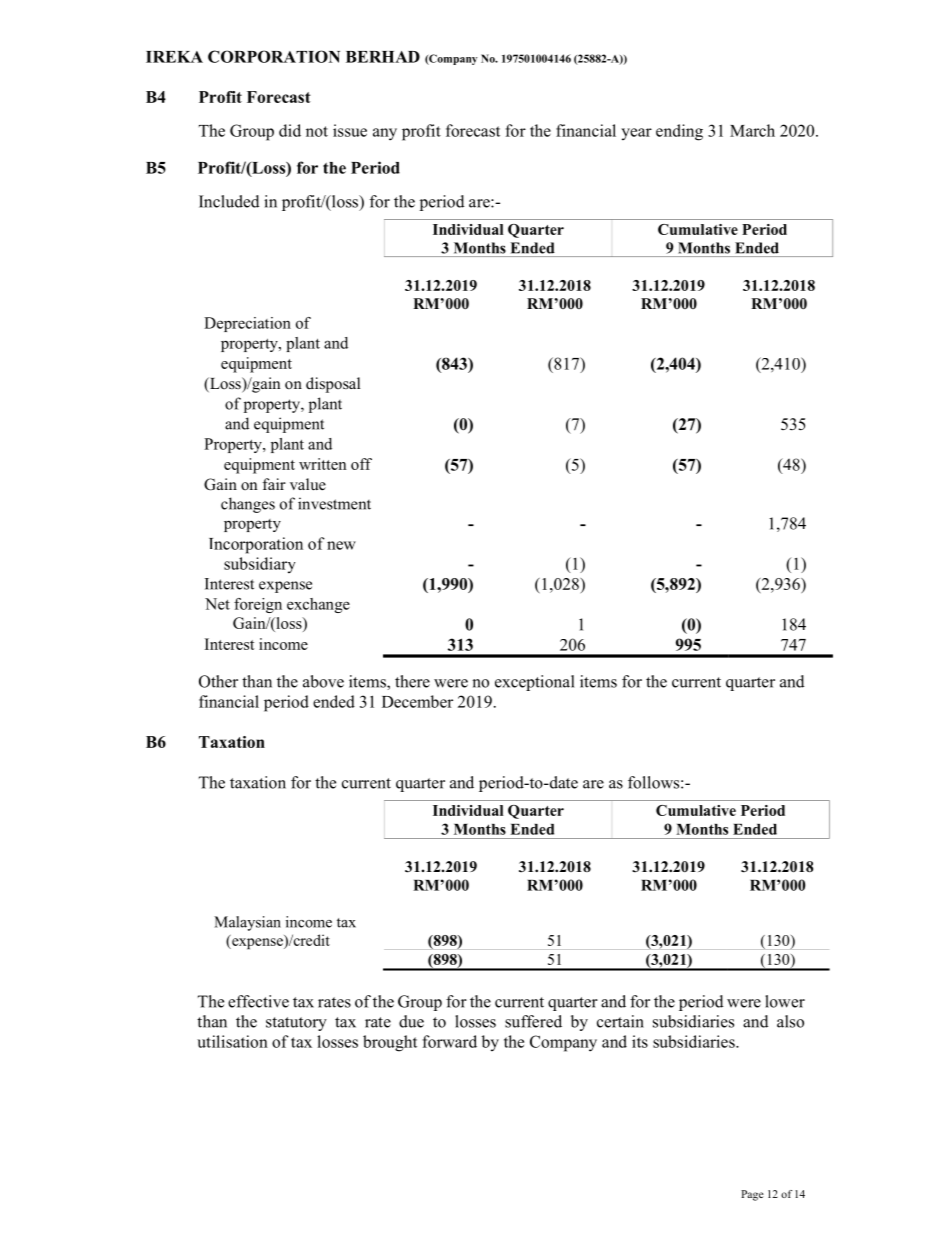 The image size is (952, 1233). I want to click on exceptional, so click(534, 683).
